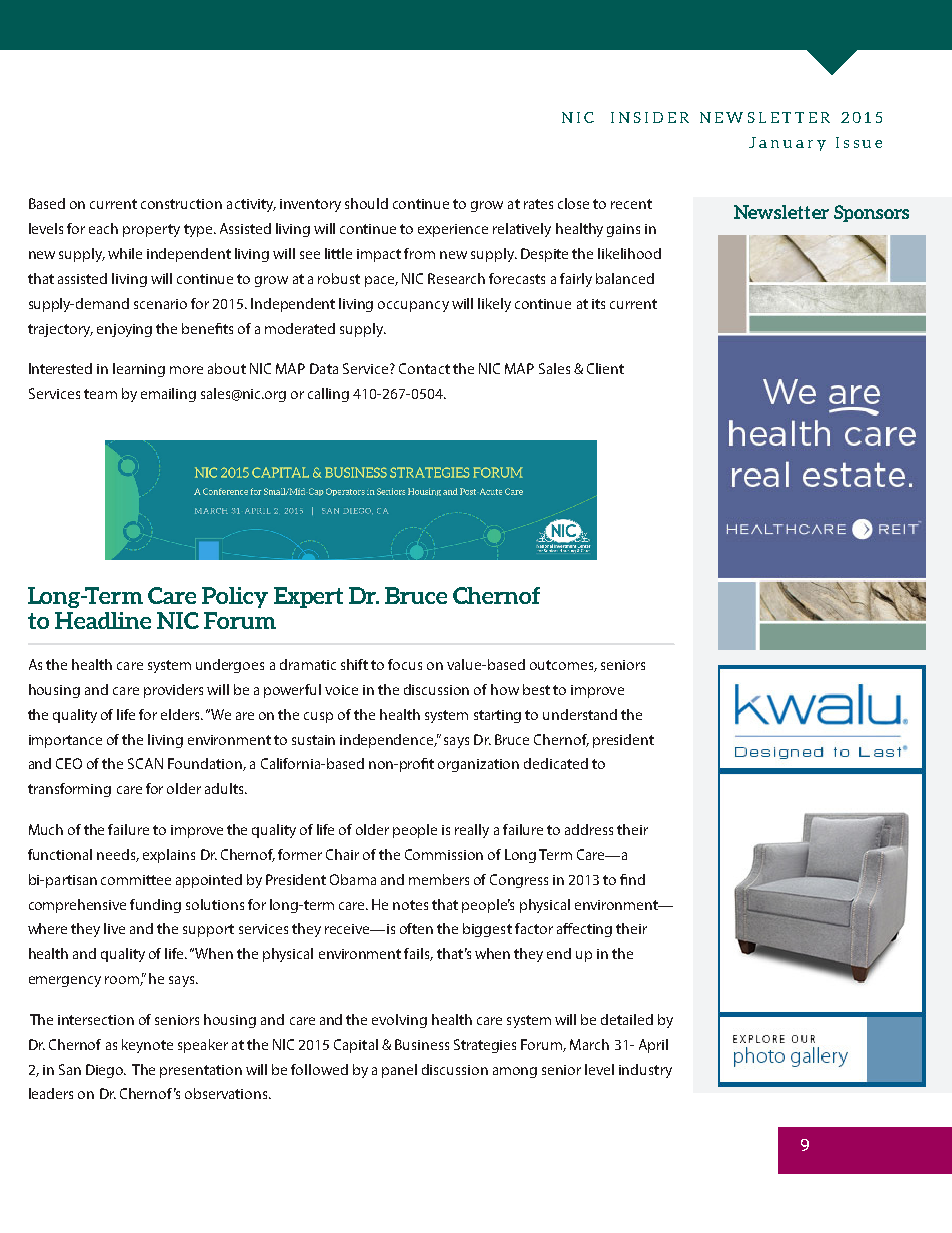 This page has height=1233, width=952. I want to click on Contact, so click(424, 368).
